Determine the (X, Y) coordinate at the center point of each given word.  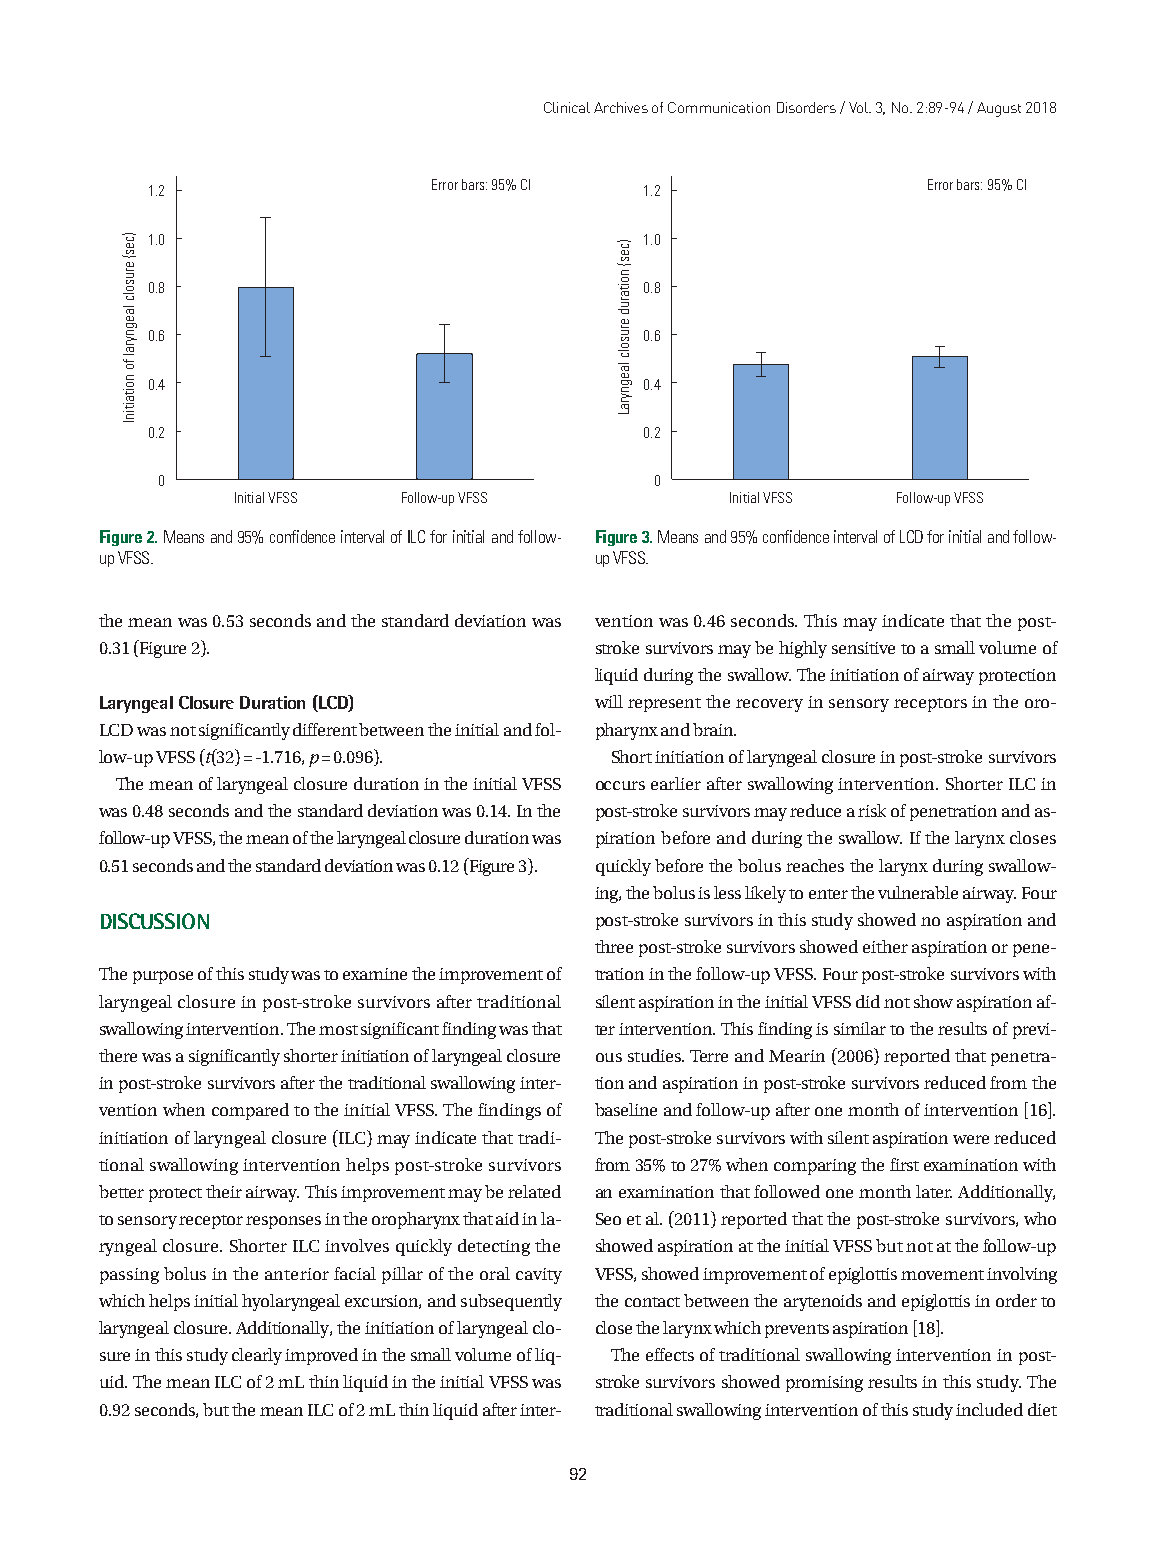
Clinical (567, 107)
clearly (257, 1356)
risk (872, 810)
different (325, 729)
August (999, 109)
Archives (621, 107)
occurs (620, 785)
